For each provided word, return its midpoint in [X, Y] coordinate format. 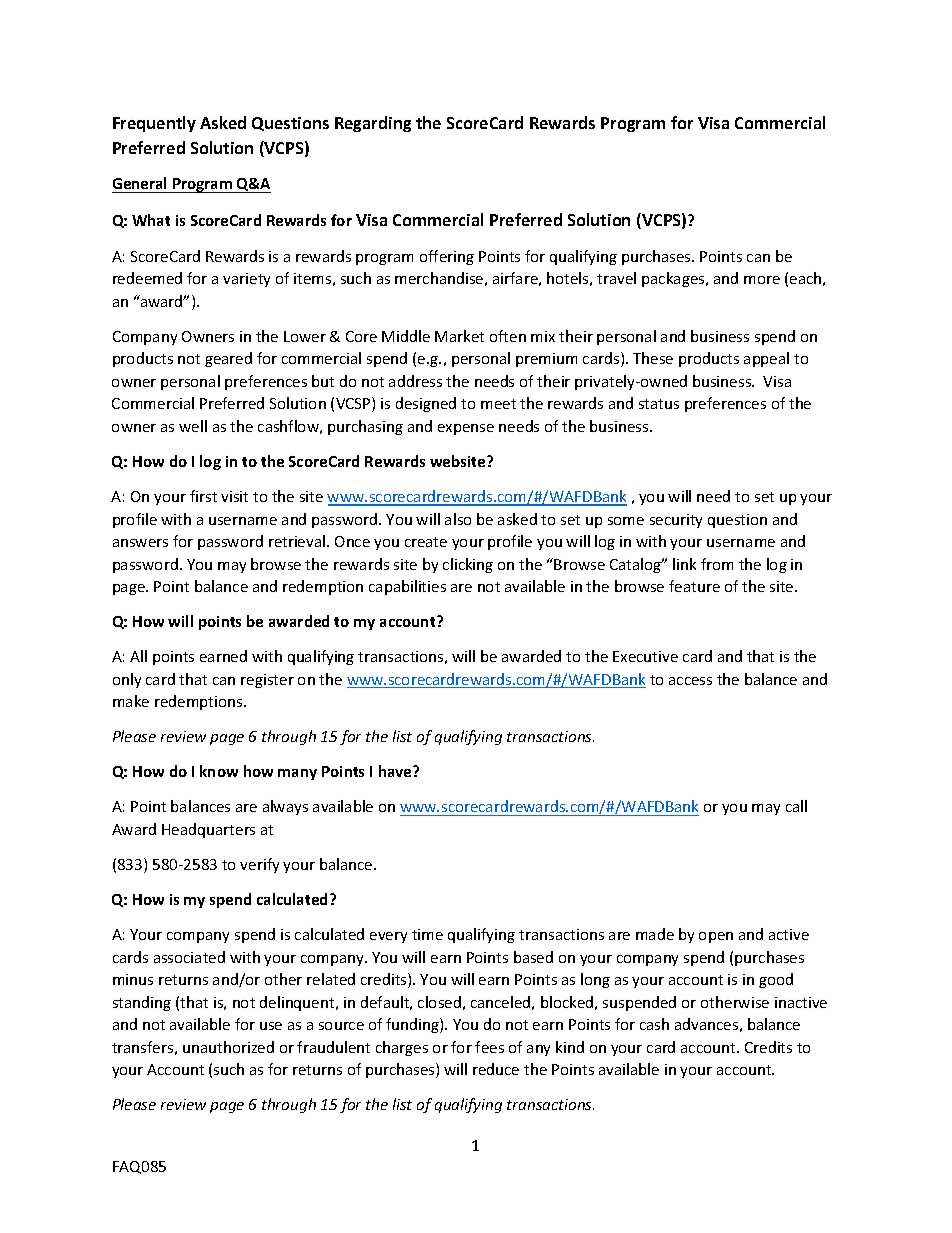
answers [140, 543]
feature [694, 586]
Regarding [373, 124]
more [762, 280]
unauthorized [228, 1047]
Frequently [154, 124]
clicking [468, 565]
